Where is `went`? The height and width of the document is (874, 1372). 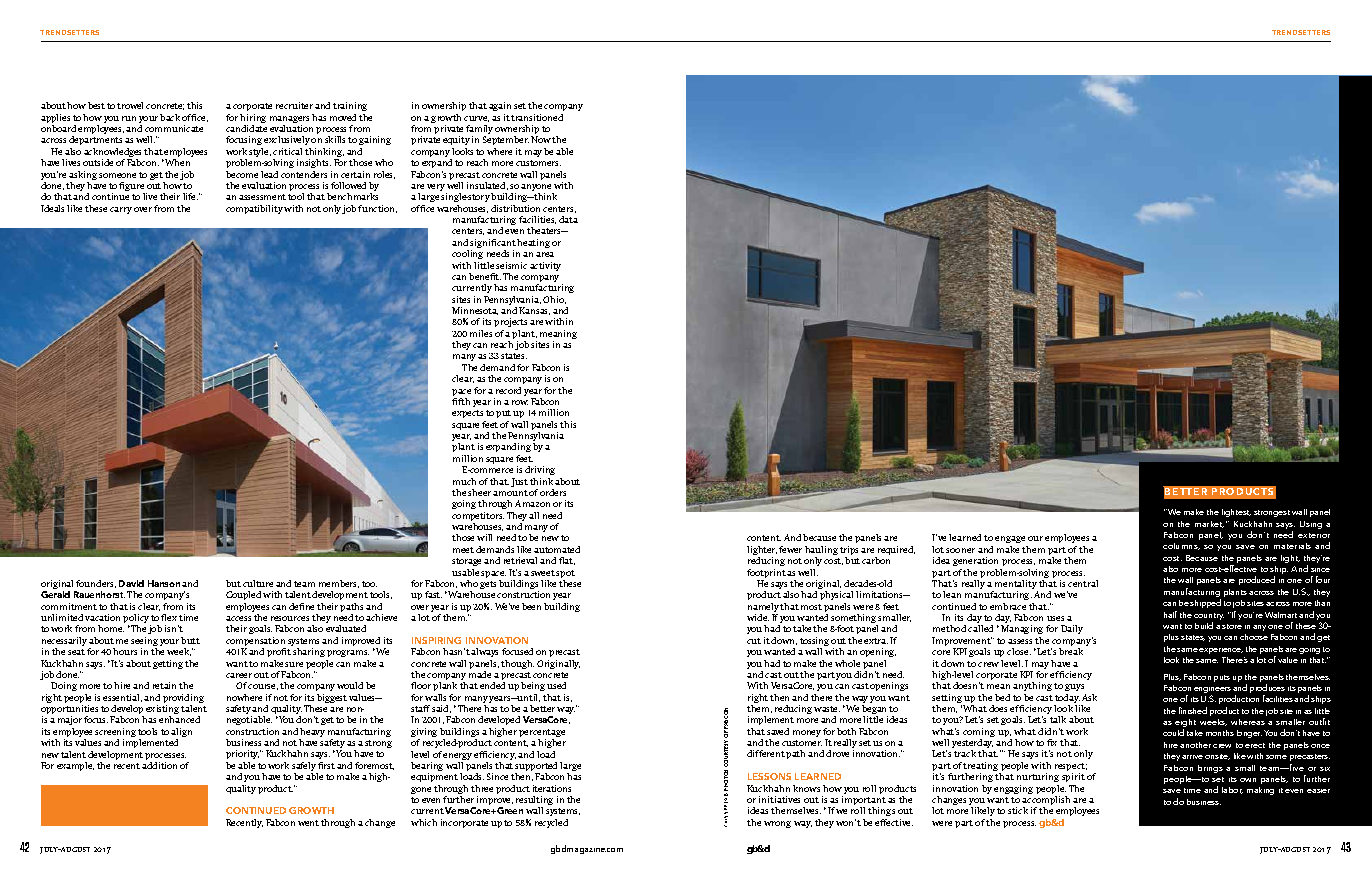
went is located at coordinates (308, 823).
